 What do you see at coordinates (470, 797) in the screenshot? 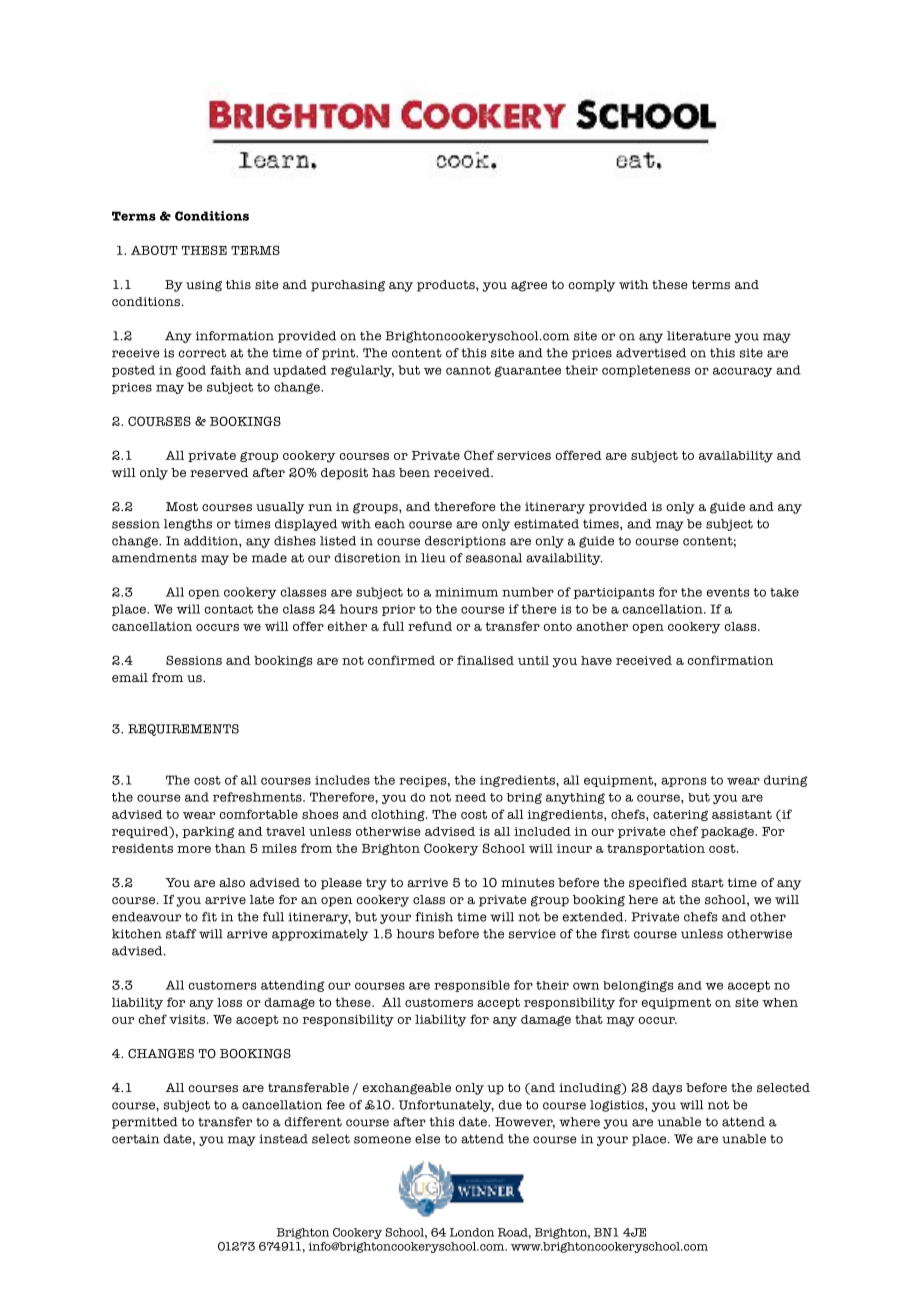
I see `need` at bounding box center [470, 797].
